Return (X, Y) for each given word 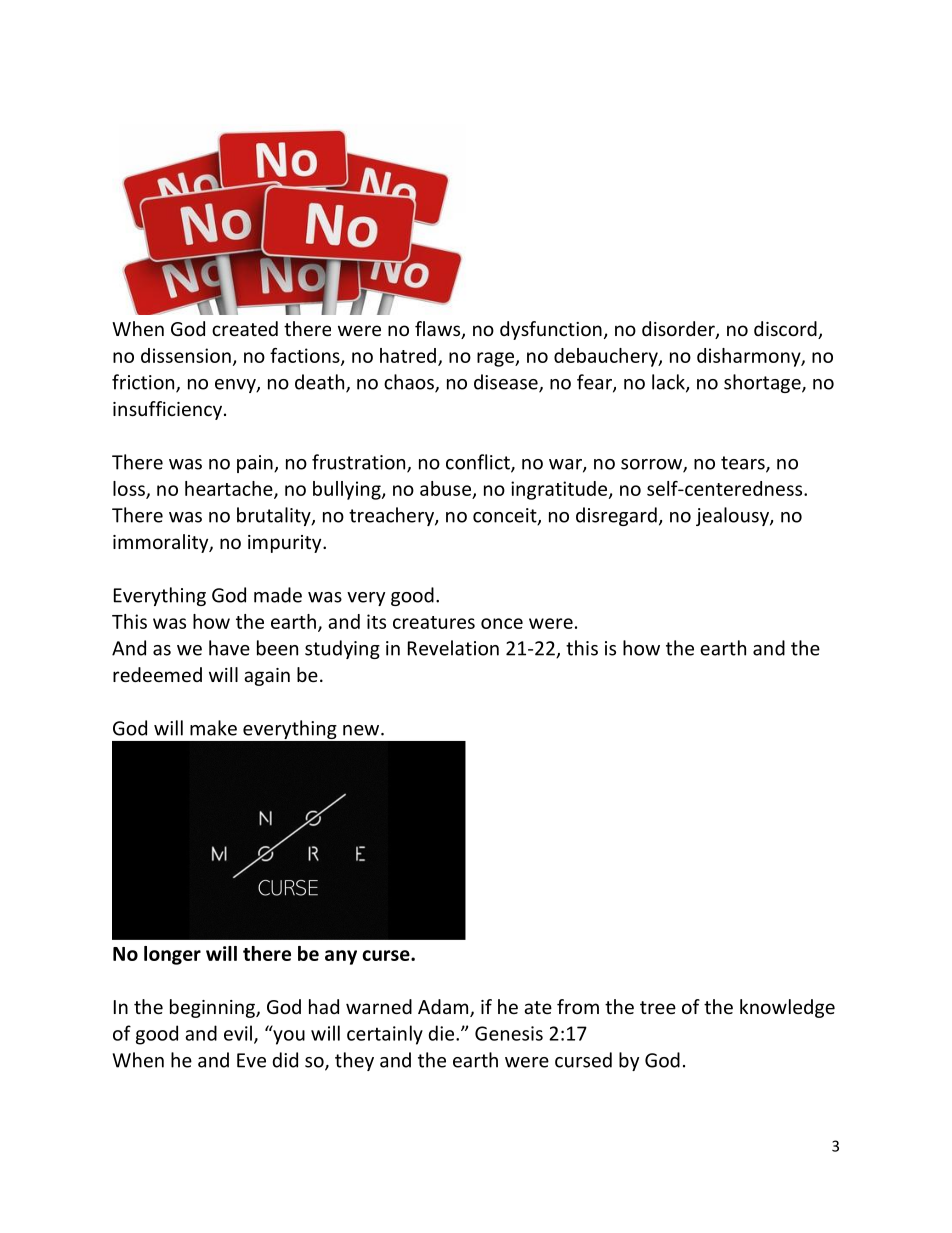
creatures (434, 622)
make (213, 728)
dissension (186, 355)
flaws (439, 330)
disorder (679, 330)
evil (238, 1033)
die (442, 1033)
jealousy (733, 516)
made (278, 595)
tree (658, 1007)
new (362, 730)
